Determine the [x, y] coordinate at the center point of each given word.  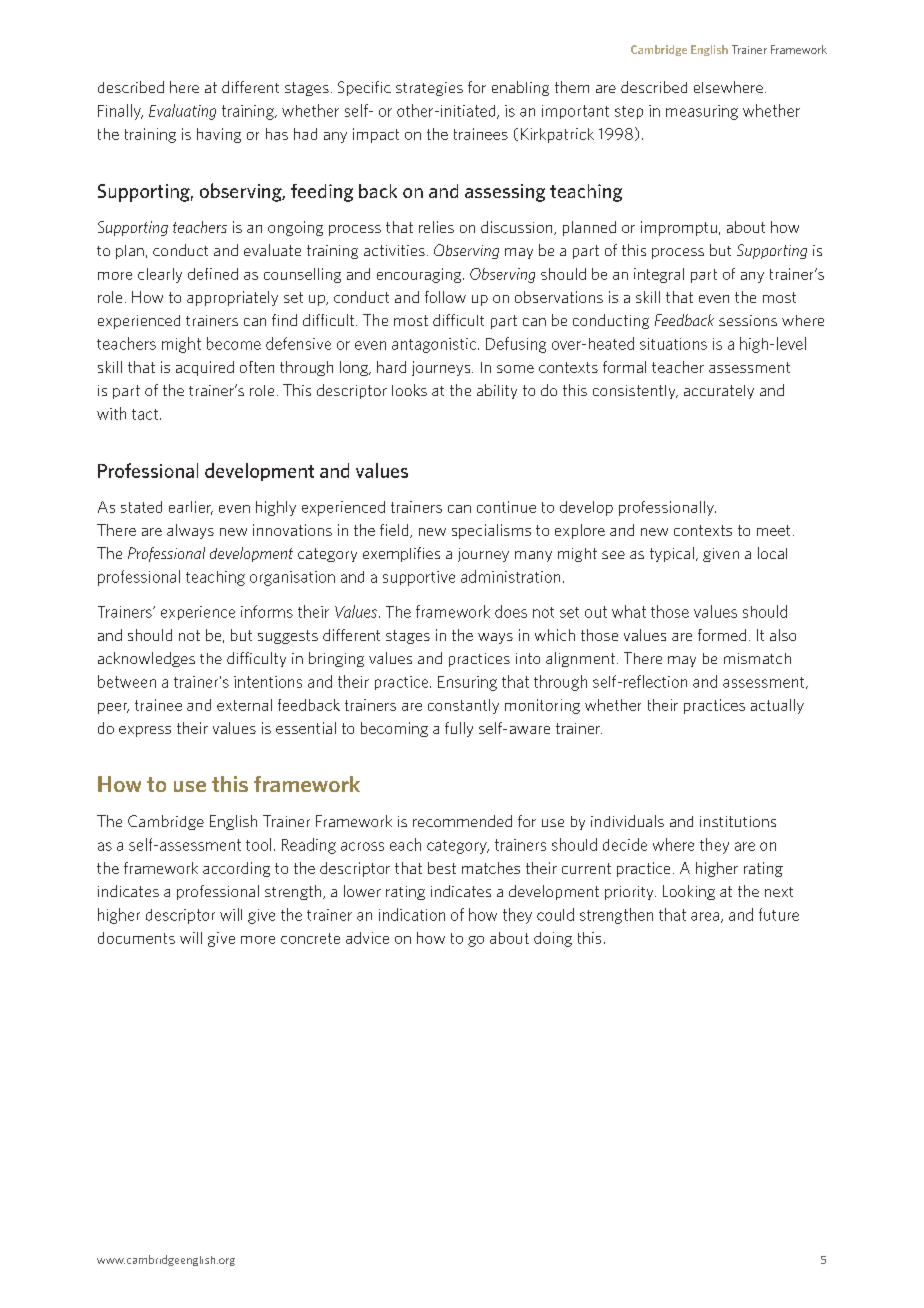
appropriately [232, 298]
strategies [429, 89]
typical [672, 554]
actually [777, 706]
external [244, 705]
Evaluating [182, 112]
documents [136, 938]
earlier [191, 508]
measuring [702, 112]
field [395, 531]
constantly [463, 706]
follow [445, 297]
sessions [748, 320]
